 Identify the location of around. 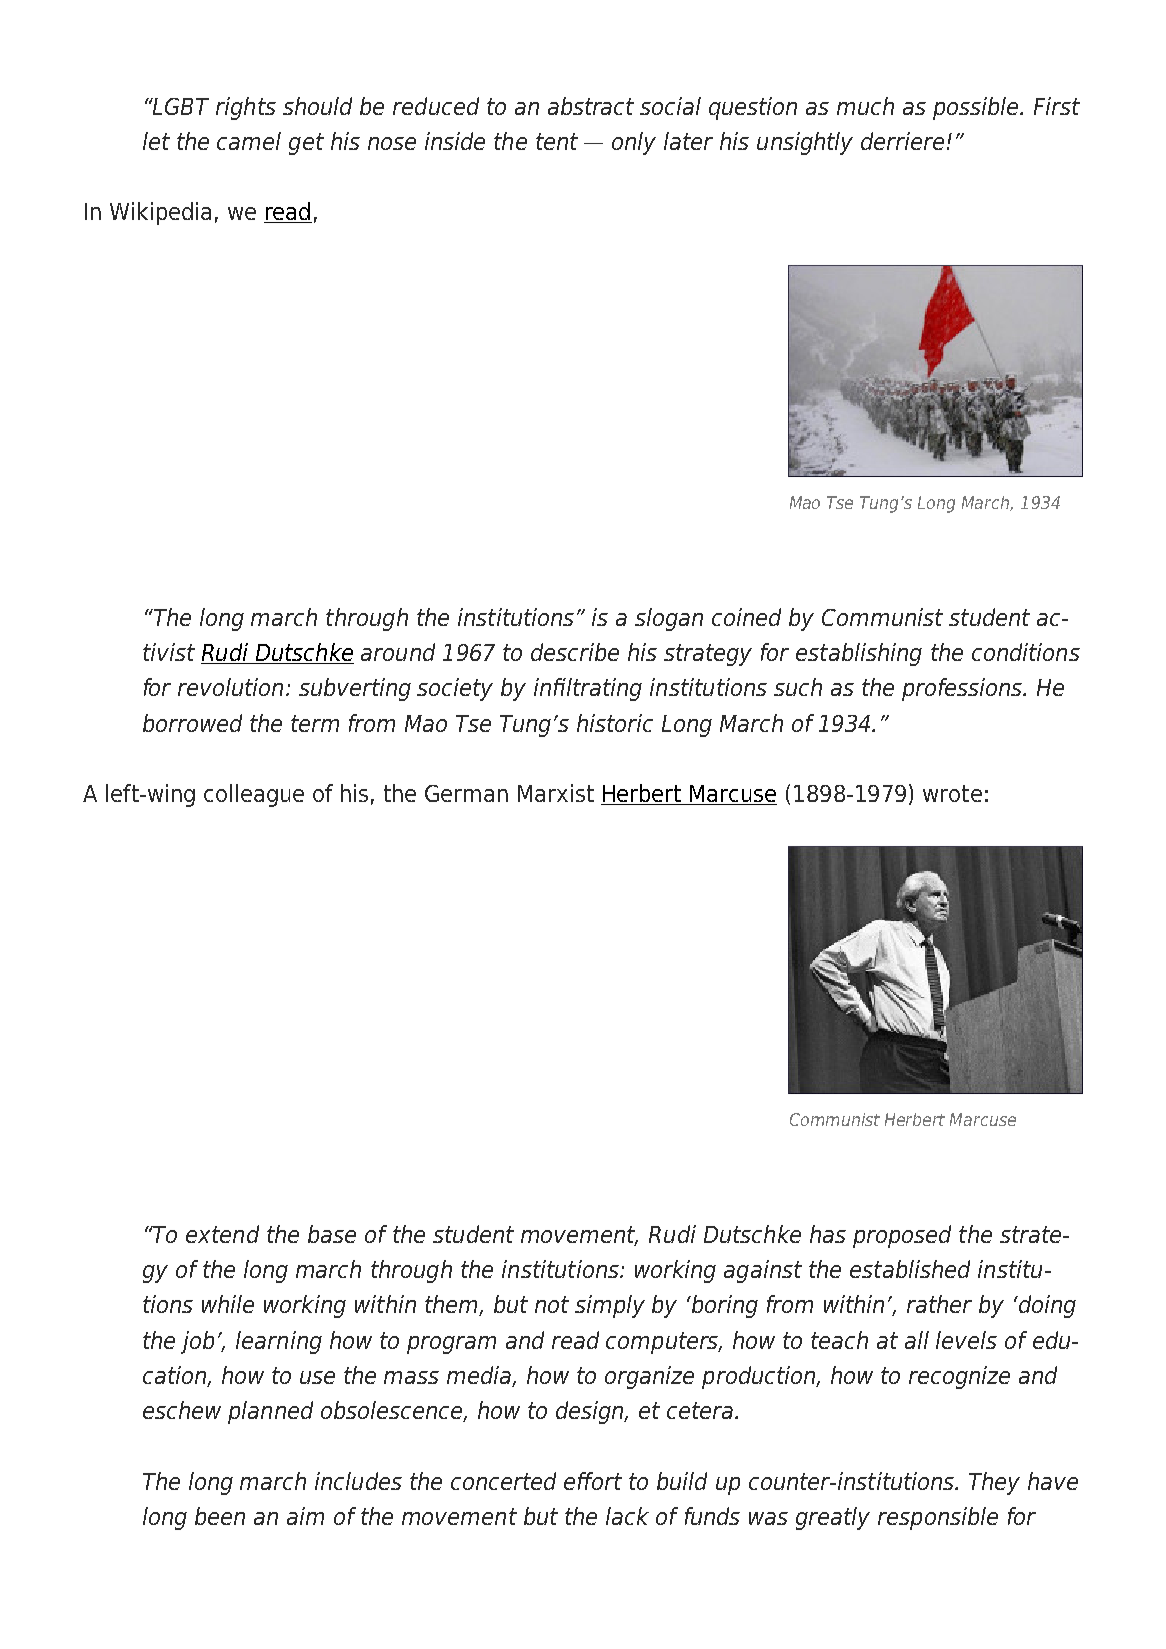
(398, 652).
